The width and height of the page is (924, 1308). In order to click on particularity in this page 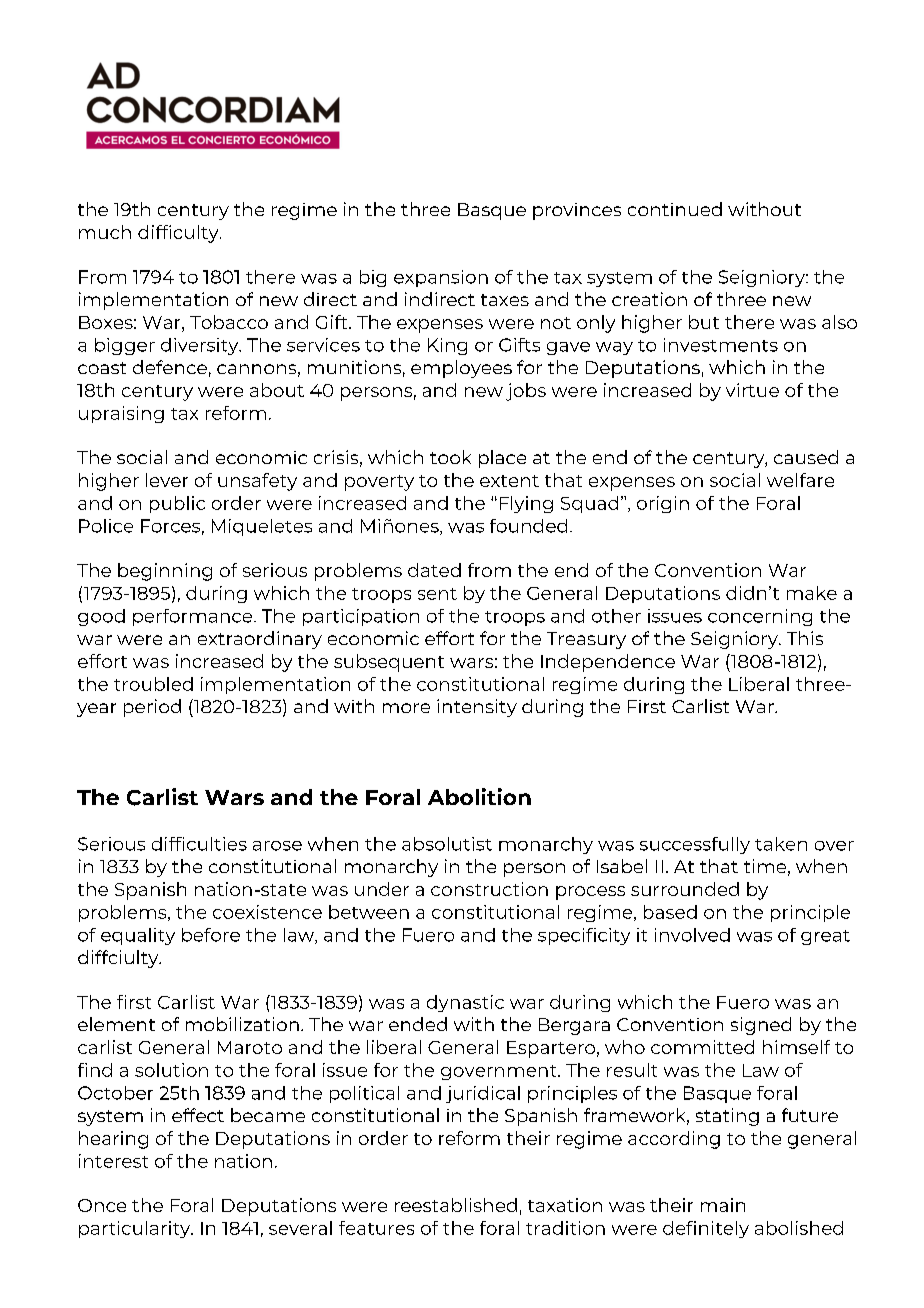, I will do `click(136, 1229)`.
